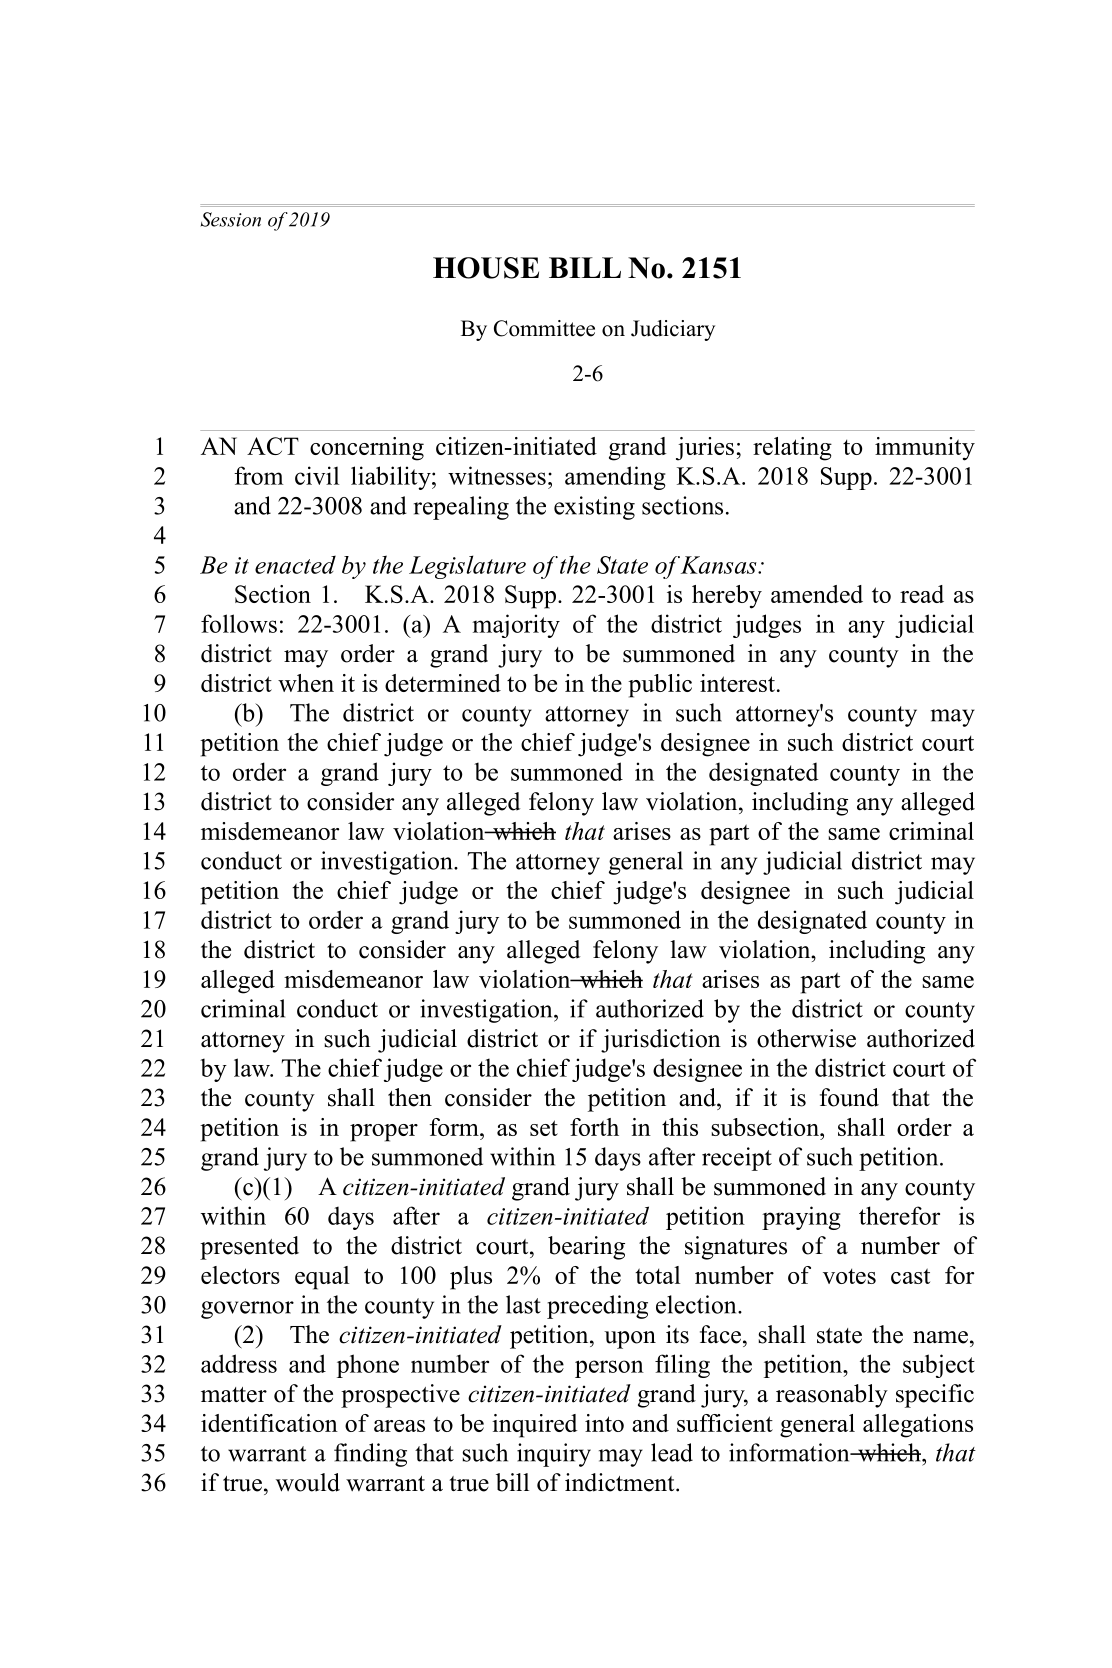  I want to click on Session, so click(231, 219).
